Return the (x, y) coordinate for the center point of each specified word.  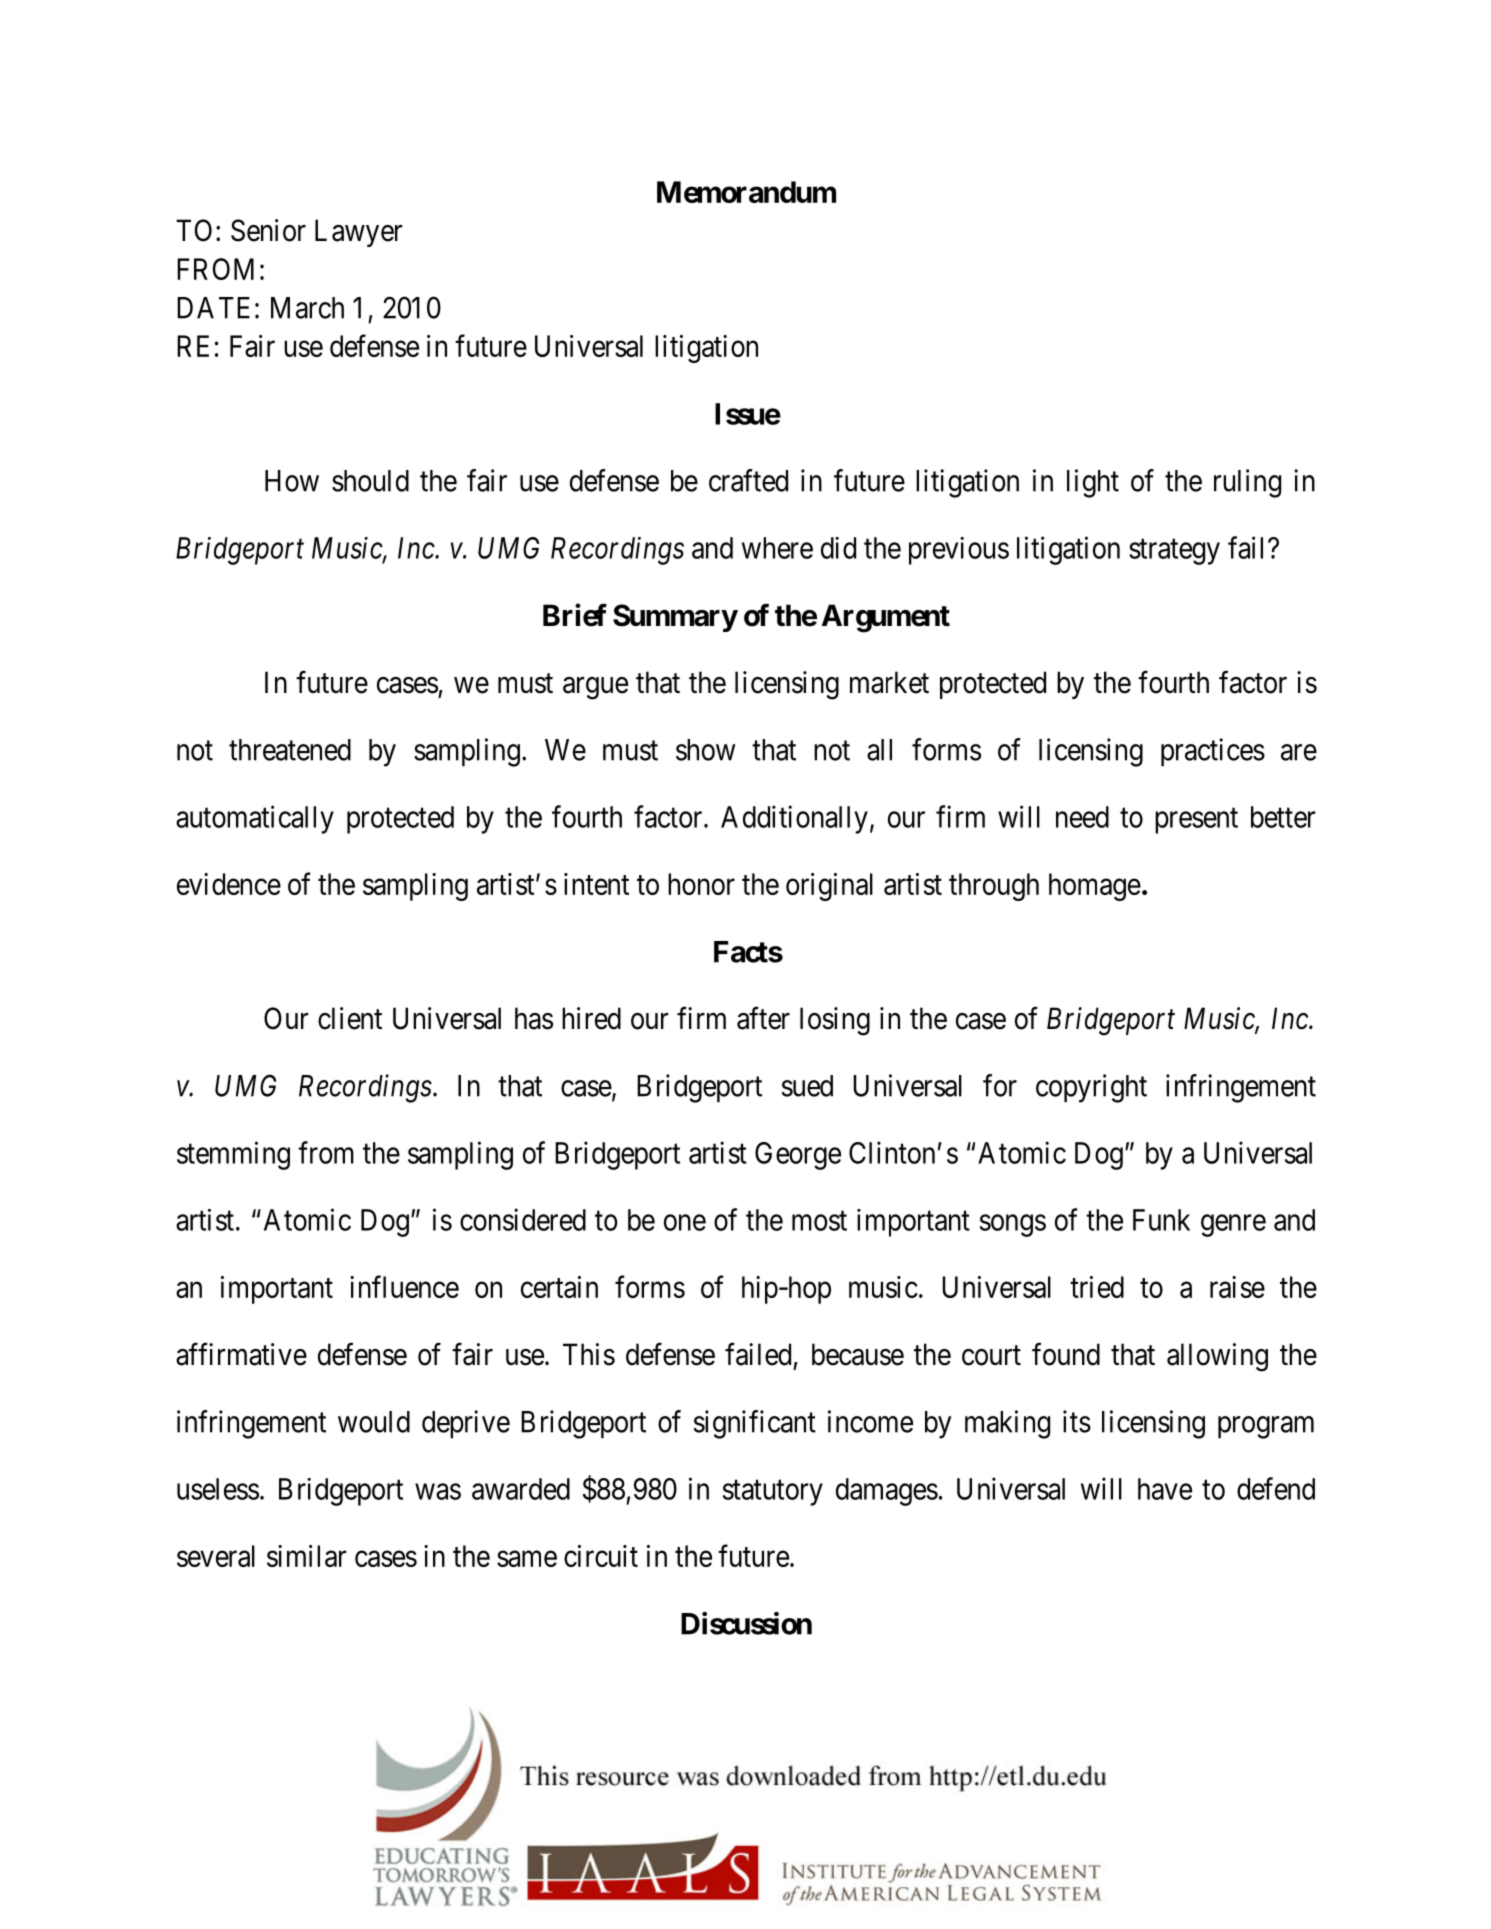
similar (306, 1556)
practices (1213, 752)
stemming (233, 1155)
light (1093, 483)
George (798, 1156)
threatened (290, 750)
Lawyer (358, 233)
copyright (1091, 1088)
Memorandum (746, 192)
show (705, 750)
